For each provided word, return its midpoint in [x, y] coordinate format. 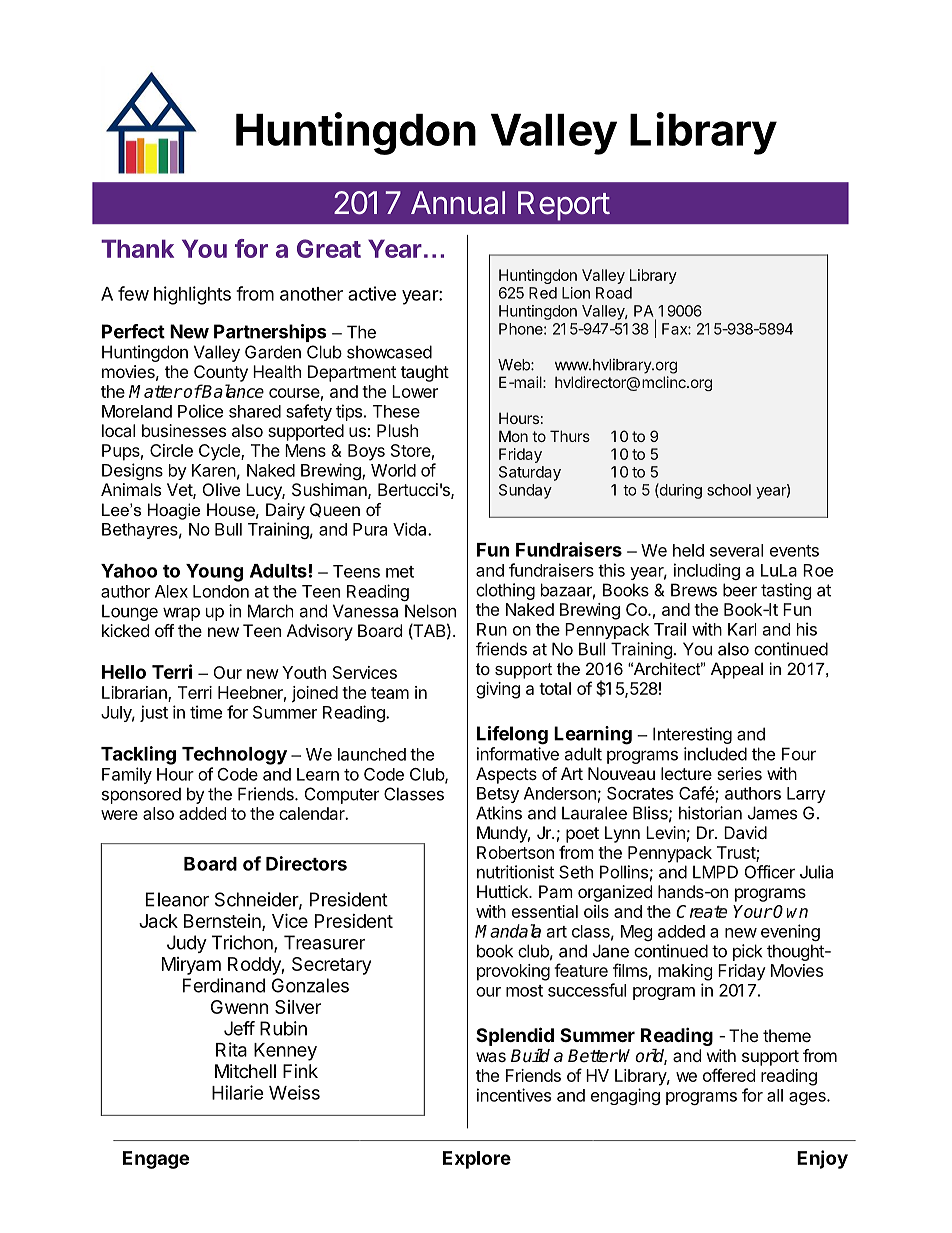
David [745, 832]
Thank [137, 248]
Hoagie [174, 511]
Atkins [499, 813]
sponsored [141, 795]
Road [614, 293]
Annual [458, 203]
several [736, 550]
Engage [156, 1160]
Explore [477, 1160]
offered [729, 1075]
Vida [411, 529]
